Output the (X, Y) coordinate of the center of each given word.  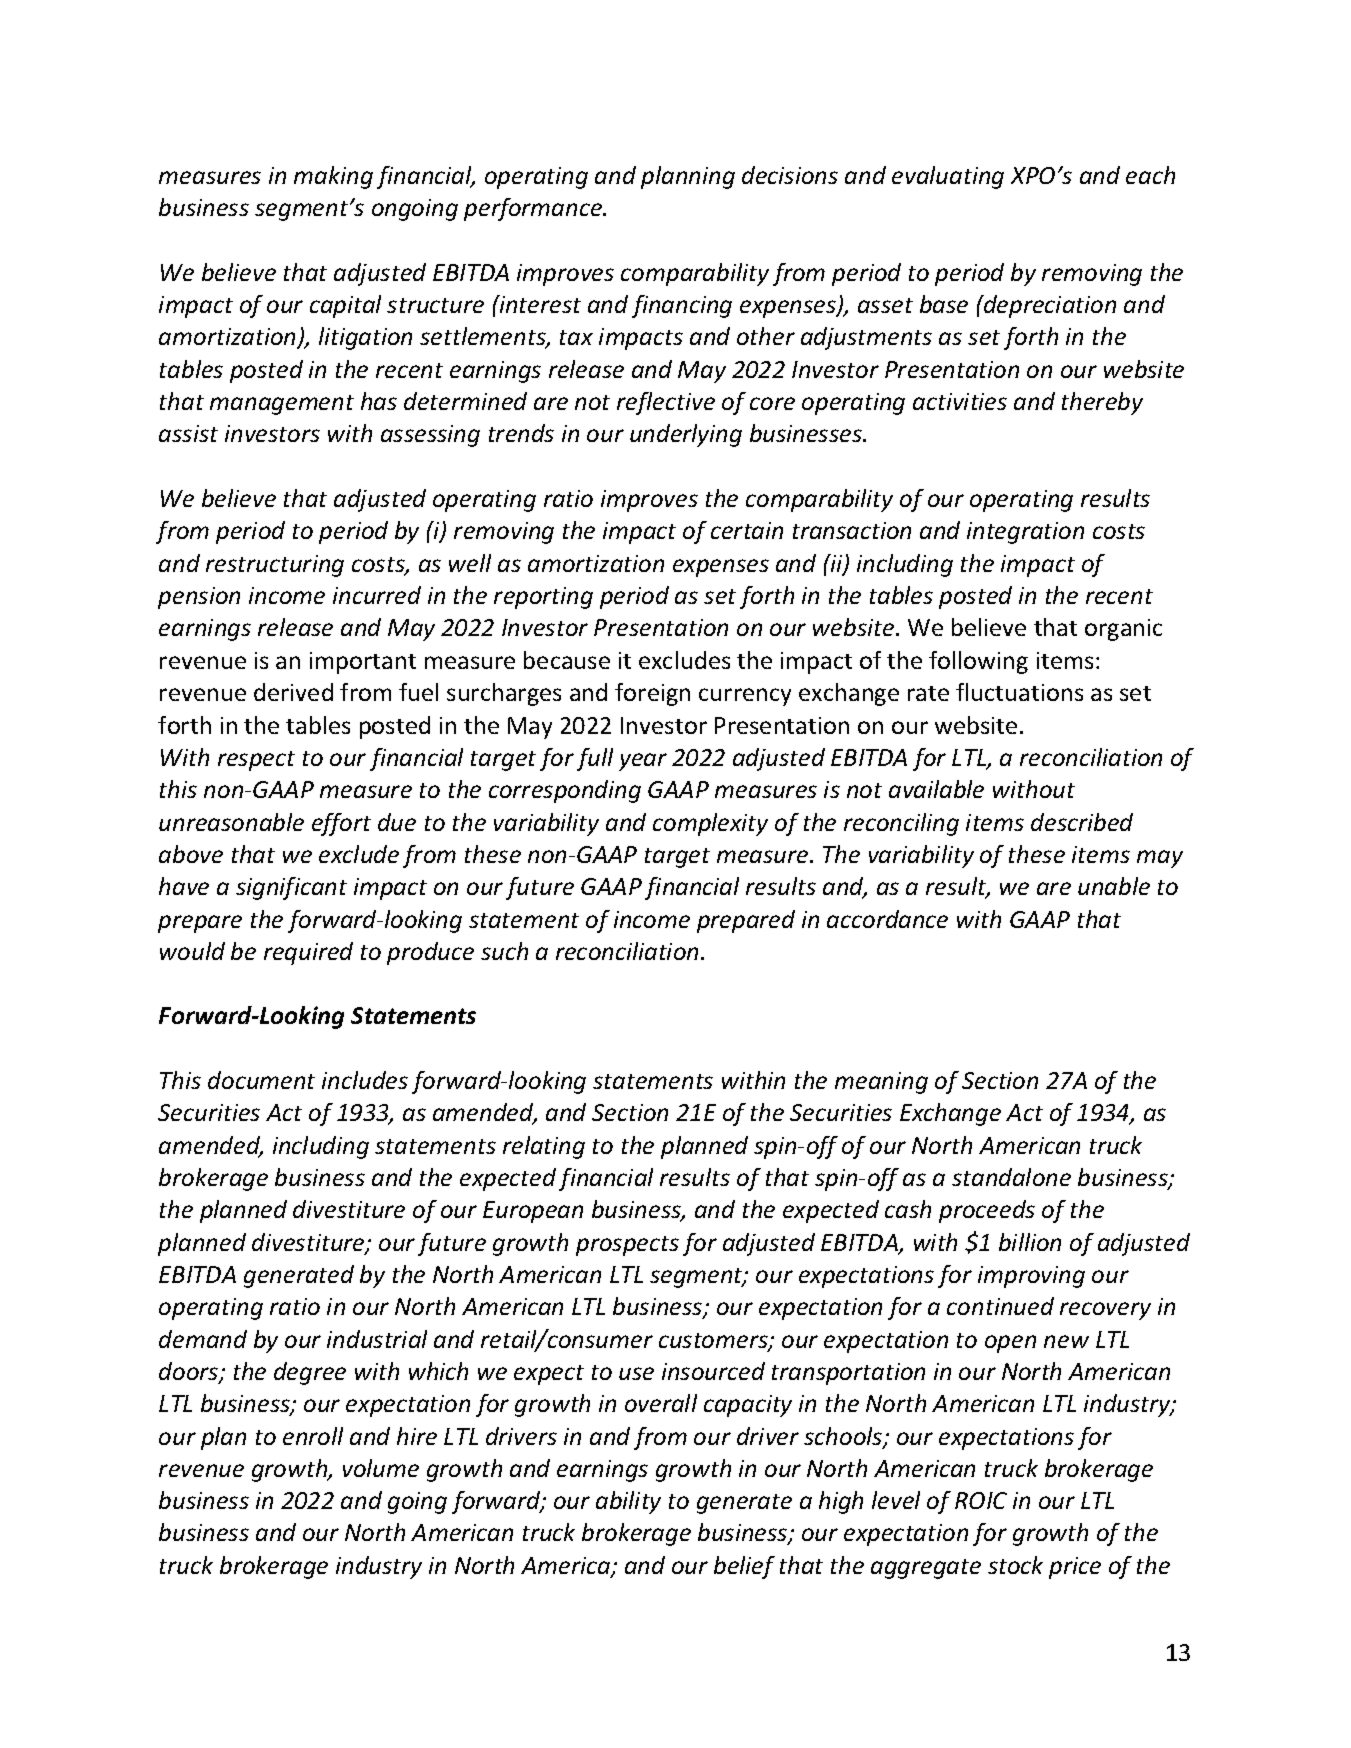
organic (1123, 630)
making (333, 177)
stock (1015, 1565)
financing (682, 306)
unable (1114, 886)
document (261, 1080)
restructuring (275, 566)
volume (381, 1468)
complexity (710, 824)
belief (744, 1567)
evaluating (948, 177)
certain (747, 530)
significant (291, 888)
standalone (1011, 1177)
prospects (627, 1246)
